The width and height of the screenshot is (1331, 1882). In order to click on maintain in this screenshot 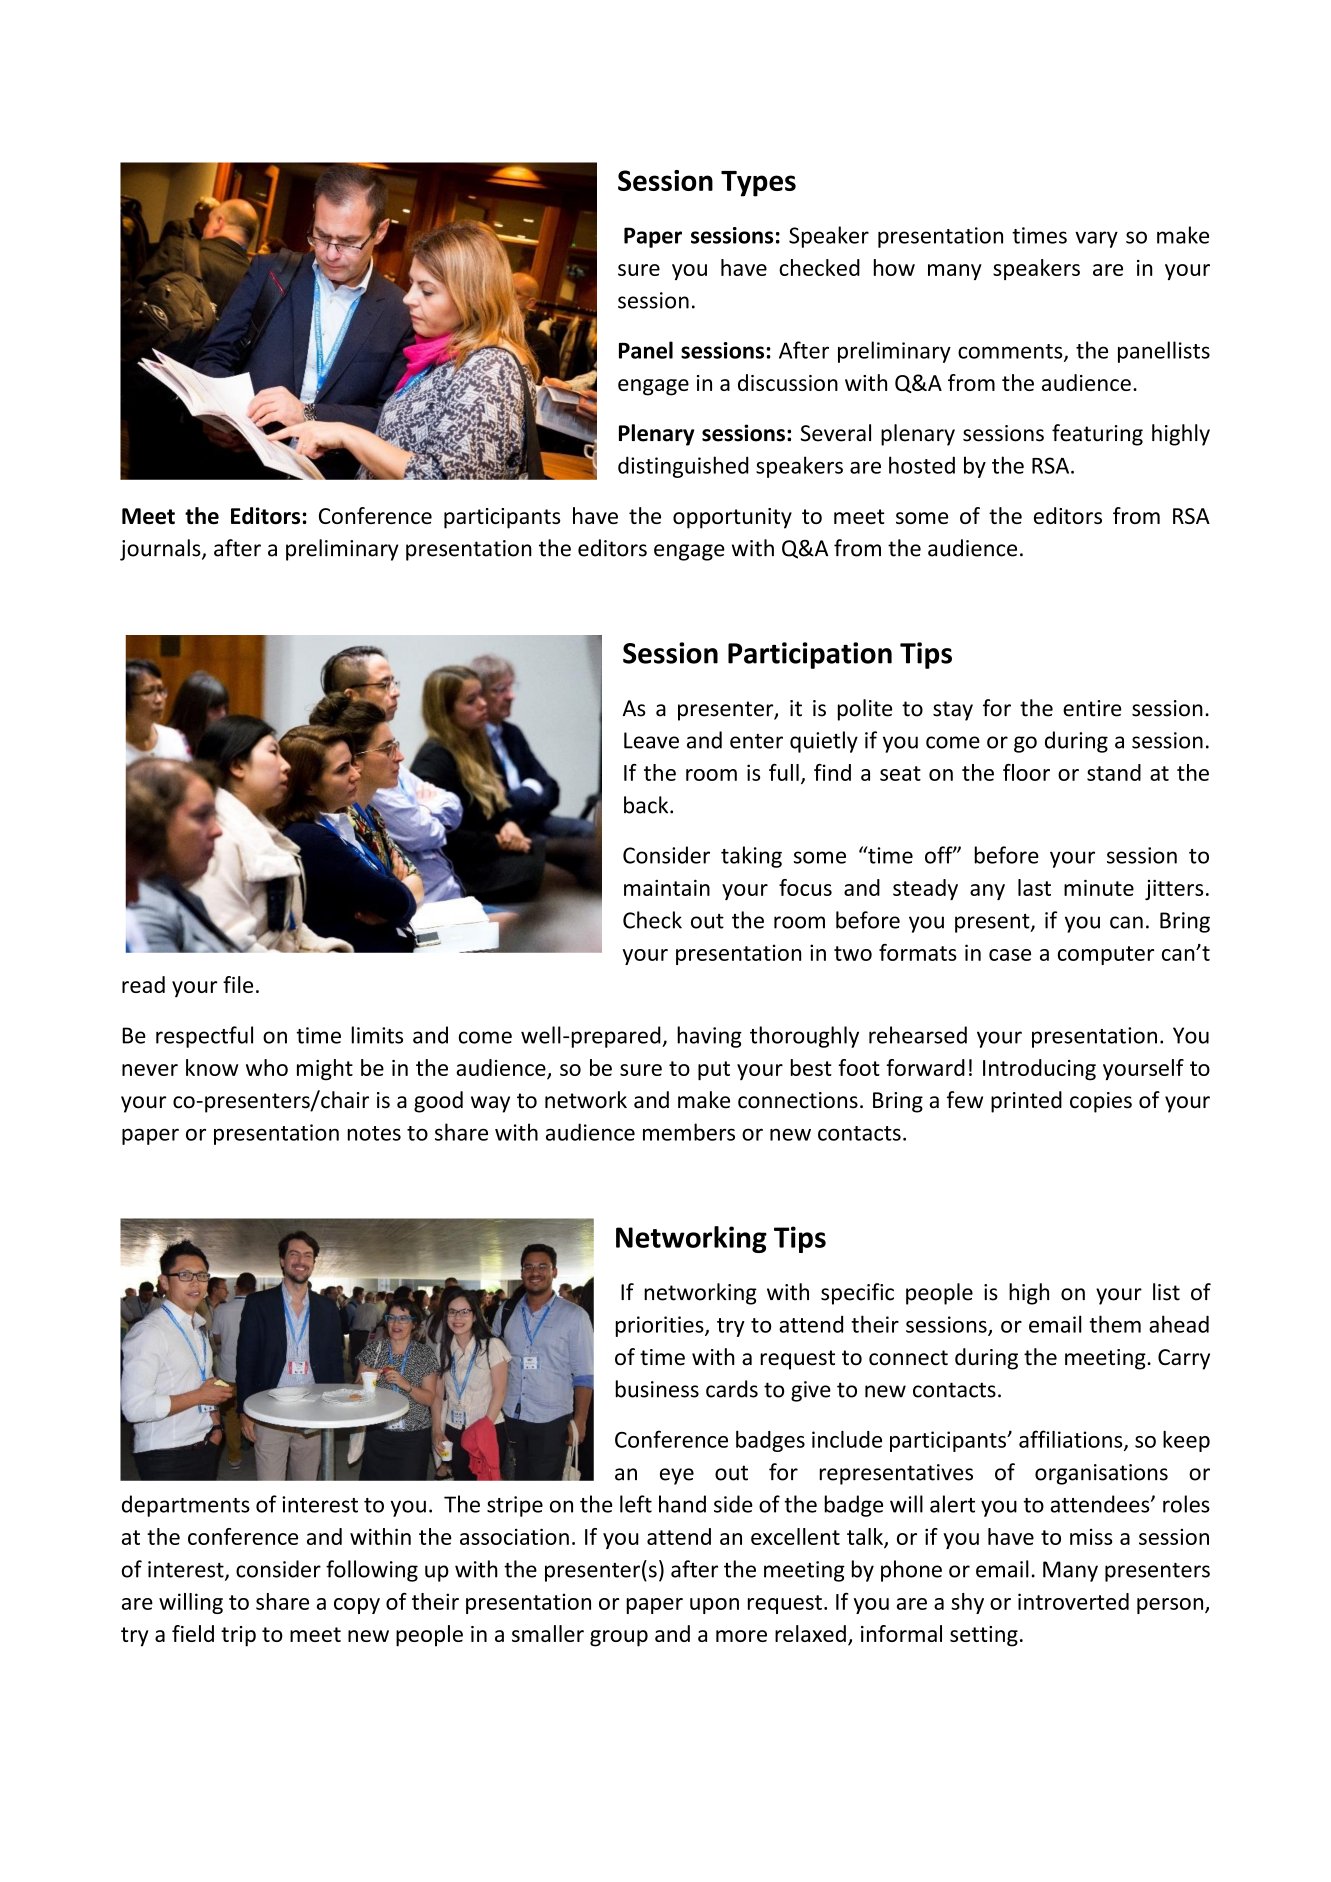, I will do `click(667, 887)`.
